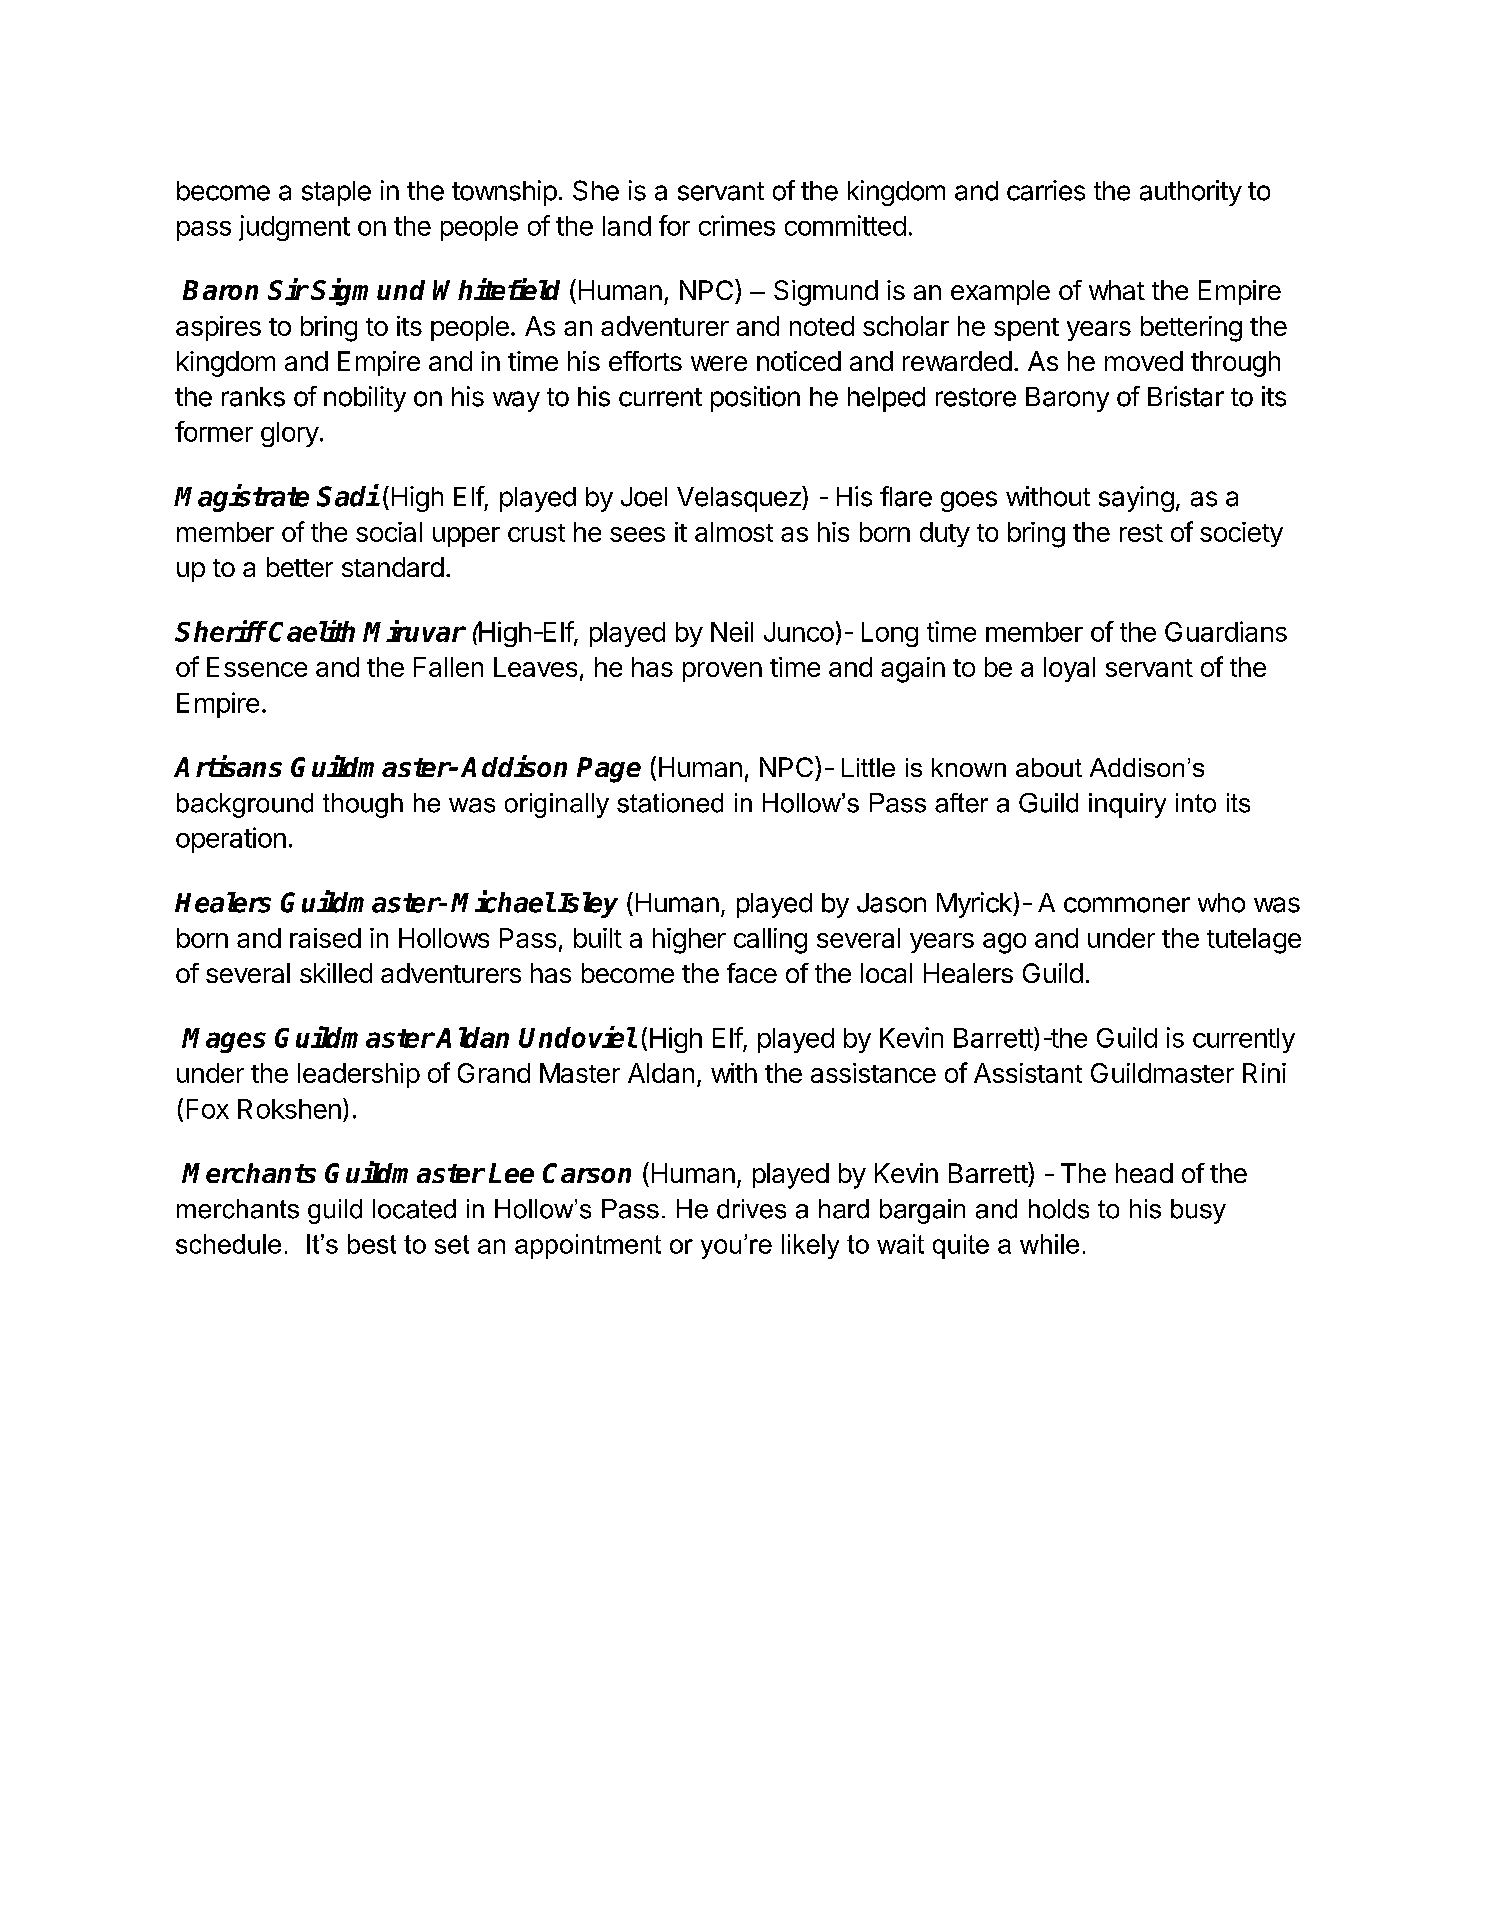 This document has width=1488, height=1926. Describe the element at coordinates (294, 228) in the document. I see `judgment` at that location.
